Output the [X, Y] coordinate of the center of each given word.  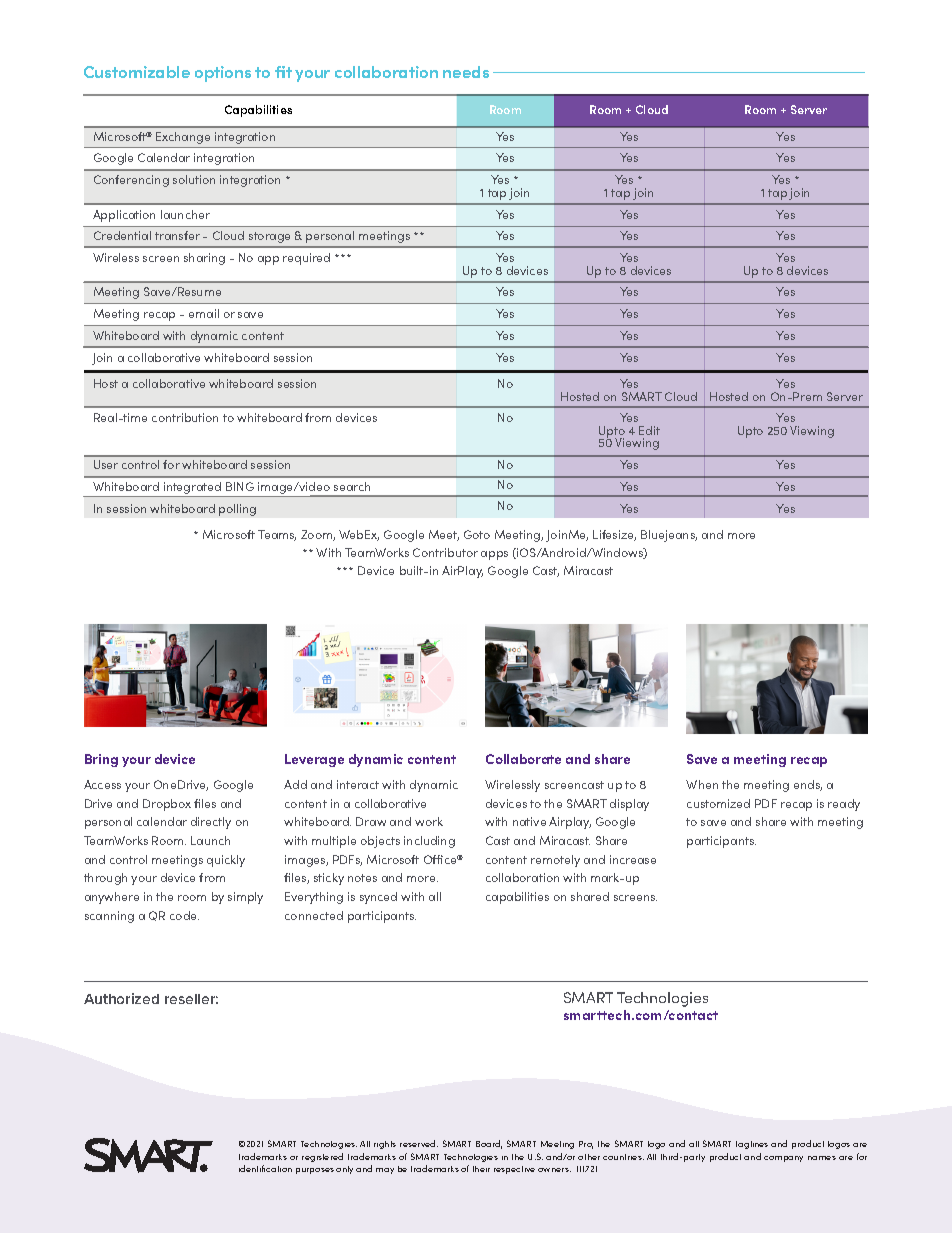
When [702, 784]
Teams [277, 535]
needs [466, 72]
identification [265, 1168]
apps [494, 555]
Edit [649, 430]
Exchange [183, 138]
